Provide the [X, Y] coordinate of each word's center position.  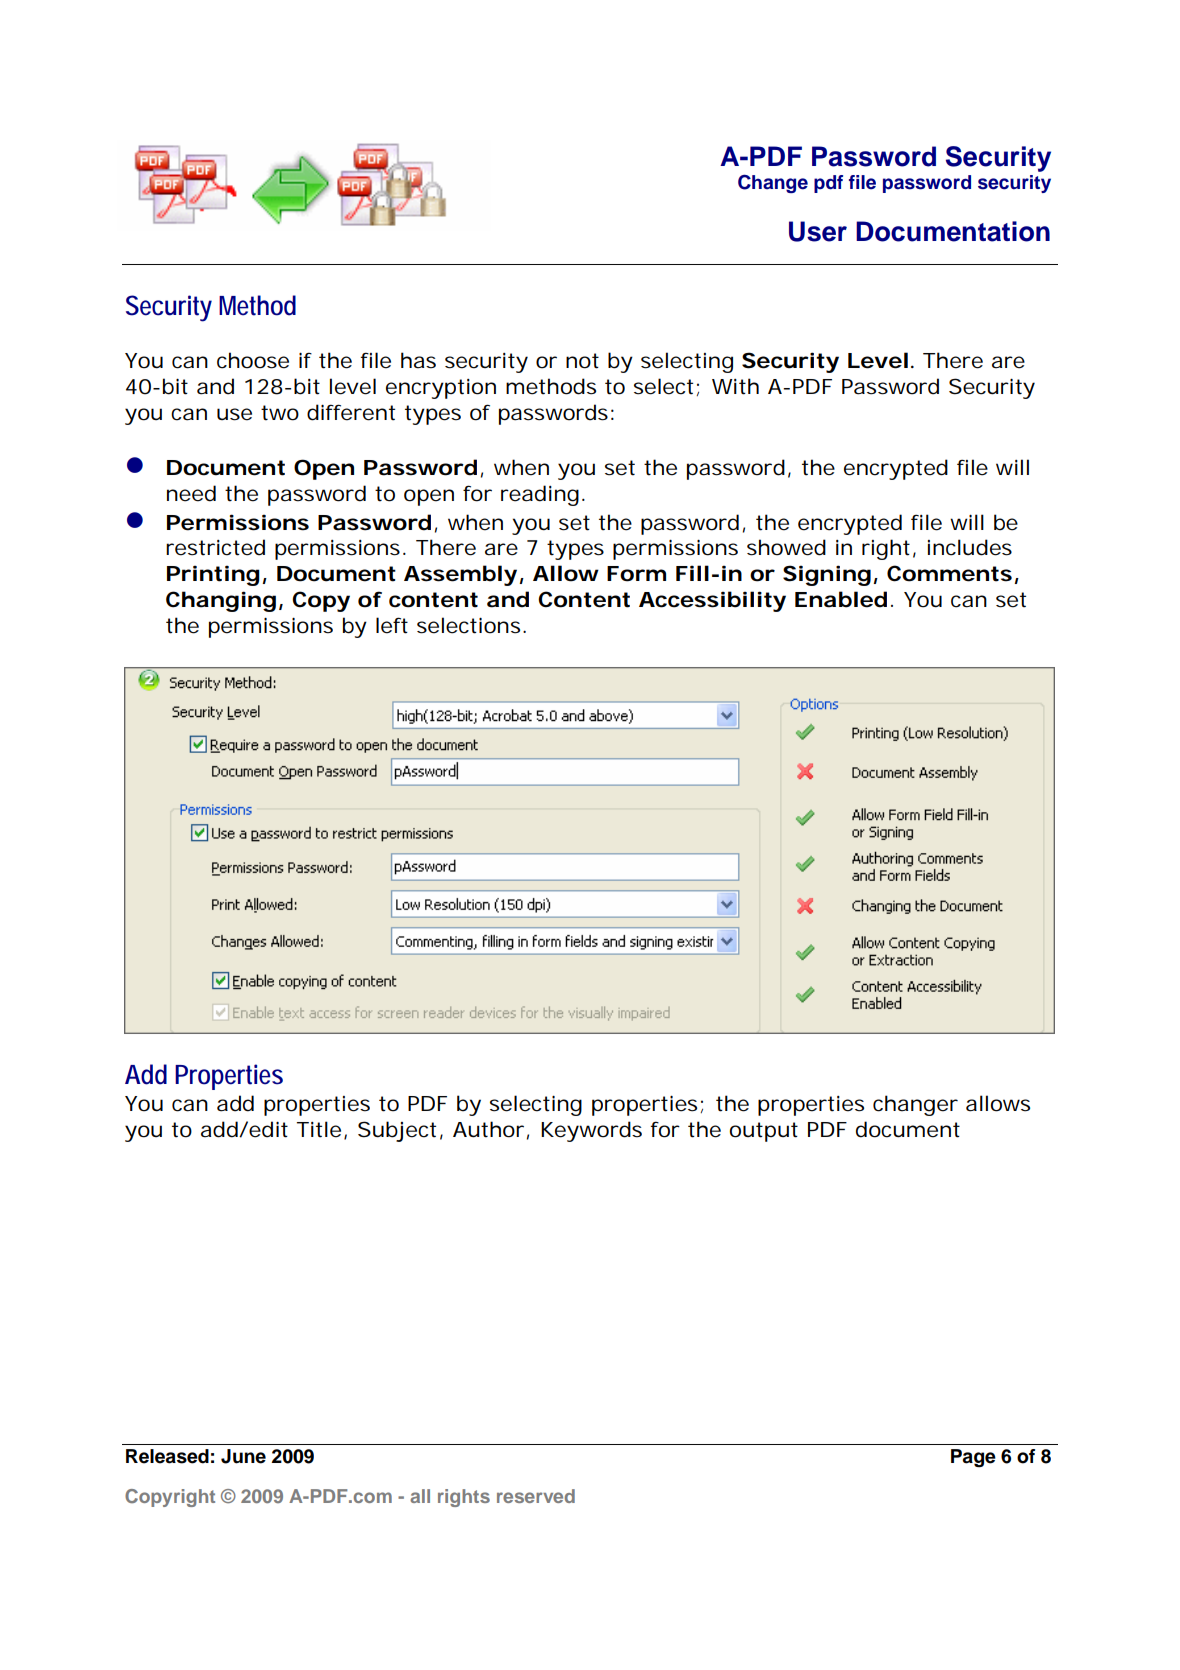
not [582, 361]
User [818, 231]
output [763, 1132]
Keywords [591, 1131]
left [392, 625]
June [243, 1456]
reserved [536, 1496]
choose [253, 360]
